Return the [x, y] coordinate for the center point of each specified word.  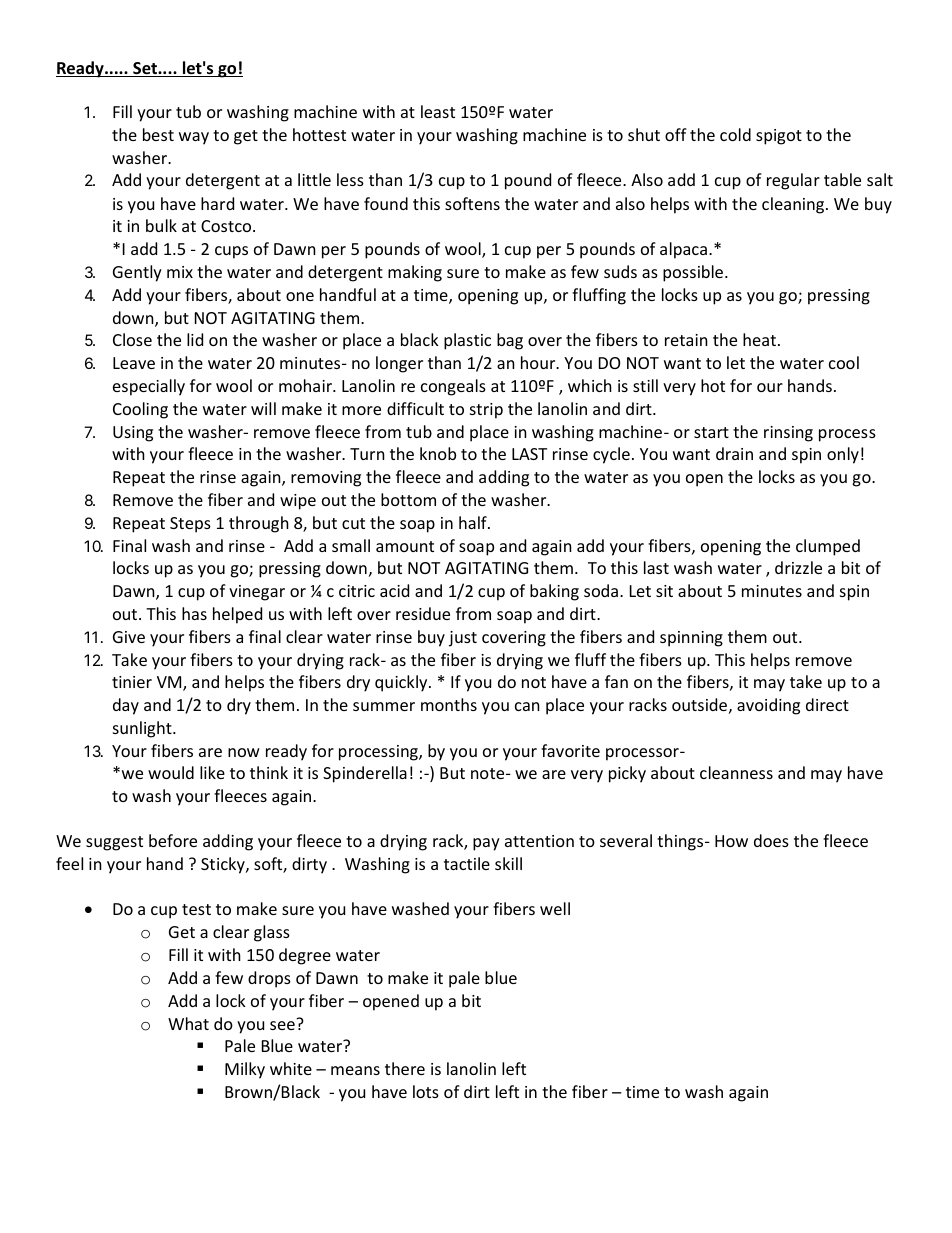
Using [133, 434]
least [438, 111]
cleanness [736, 772]
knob [438, 453]
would [171, 772]
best [158, 134]
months [449, 704]
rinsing [788, 434]
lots [426, 1091]
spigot [779, 137]
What [188, 1023]
